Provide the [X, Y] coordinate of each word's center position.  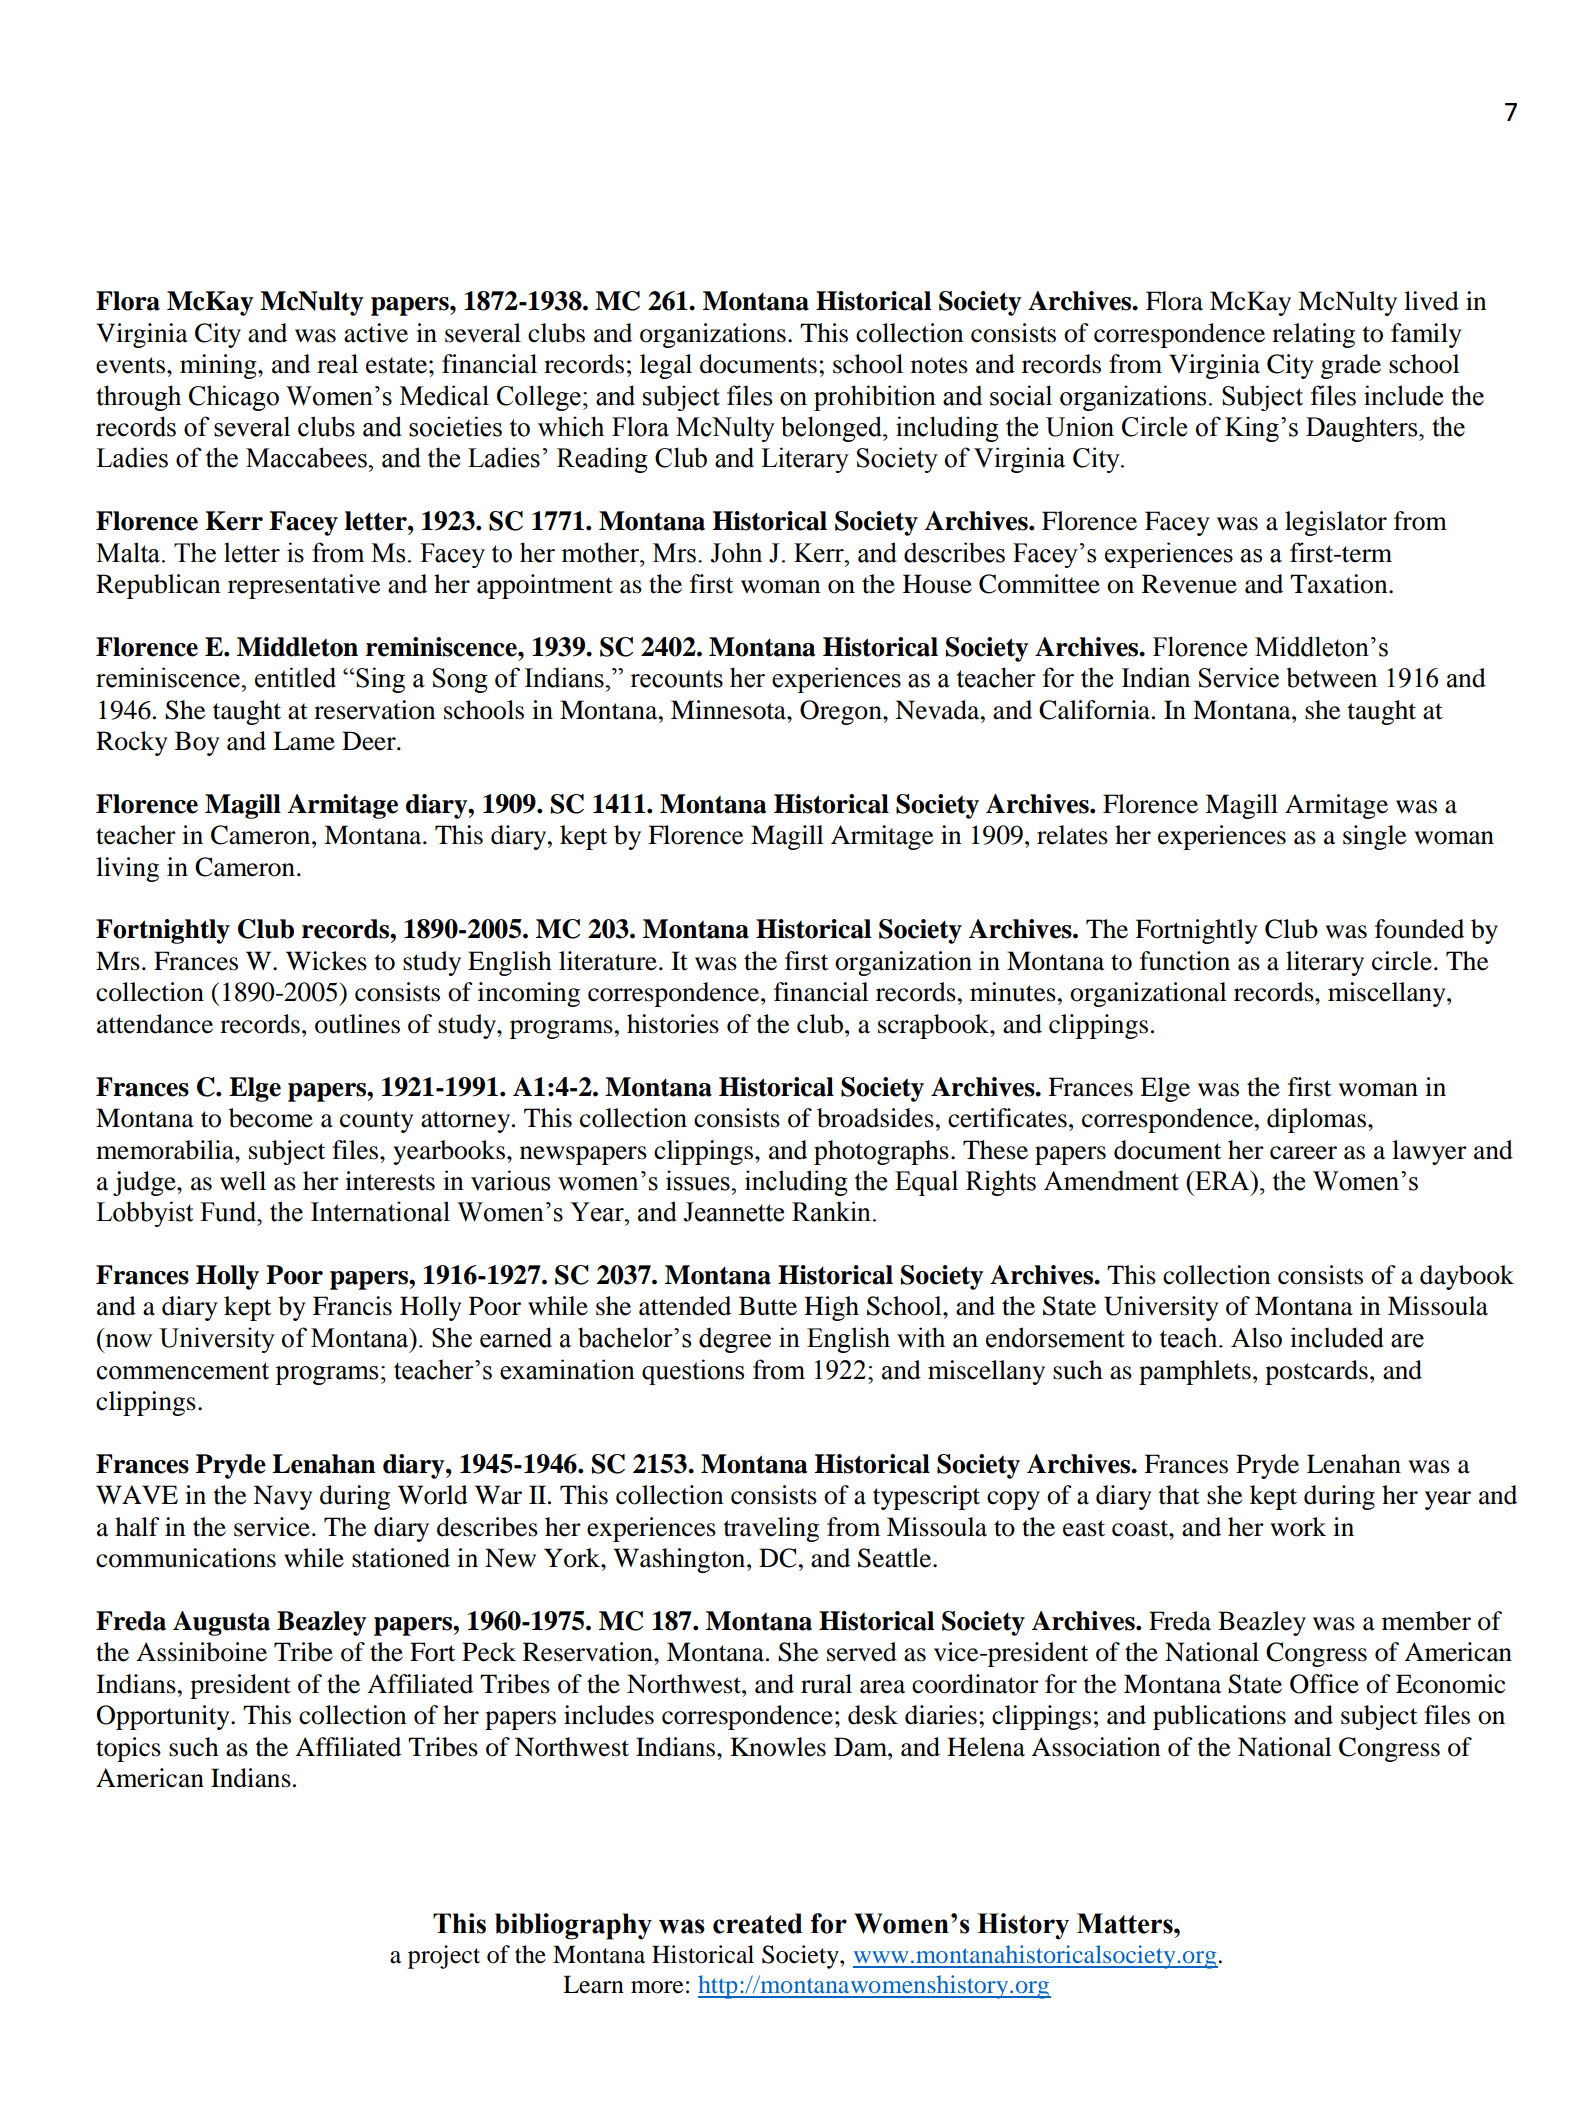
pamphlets [1195, 1372]
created [758, 1923]
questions [693, 1372]
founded [1419, 929]
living [127, 869]
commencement [183, 1371]
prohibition [875, 398]
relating [1313, 335]
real [337, 364]
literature [608, 961]
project [444, 1957]
